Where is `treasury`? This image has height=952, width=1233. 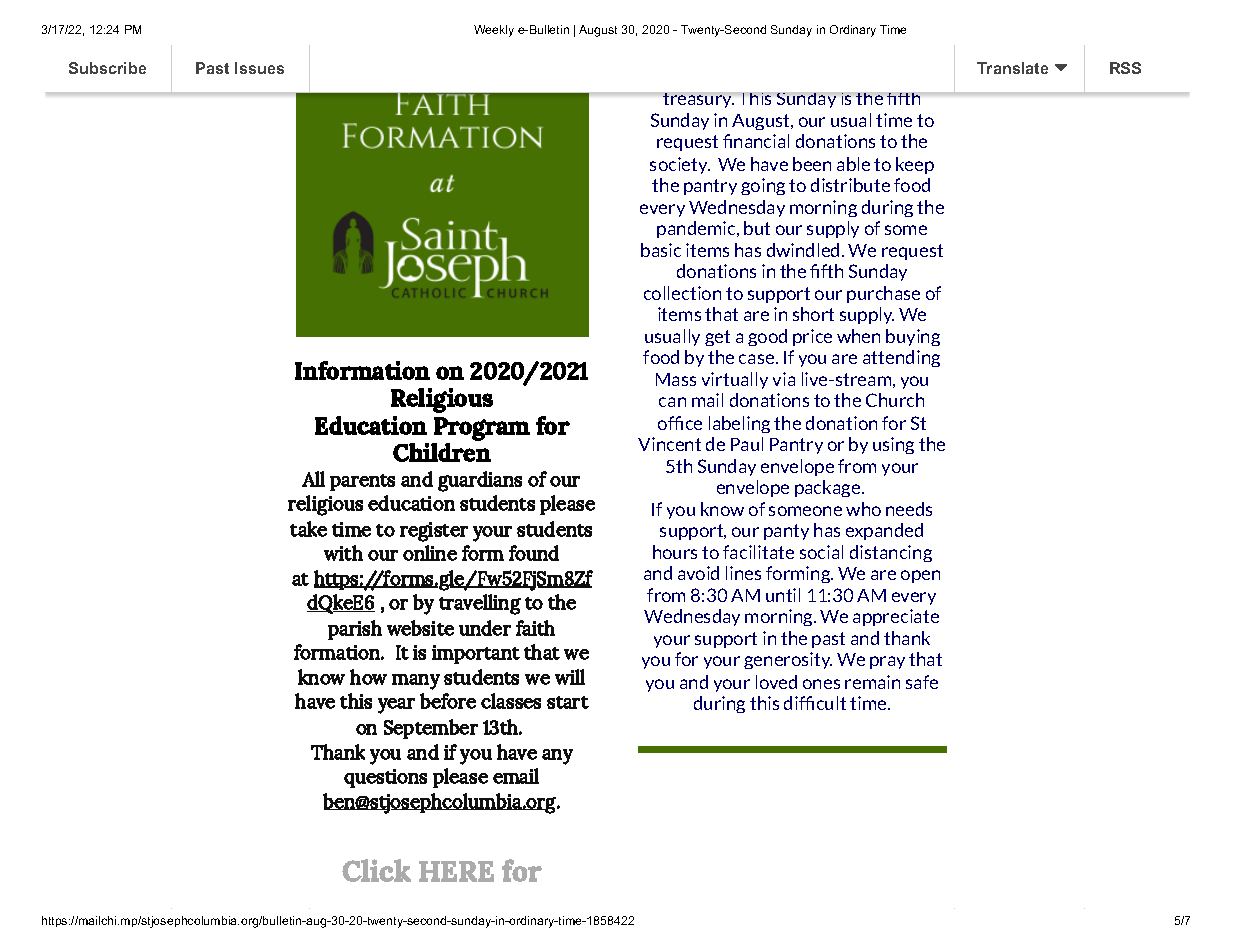 treasury is located at coordinates (698, 100).
